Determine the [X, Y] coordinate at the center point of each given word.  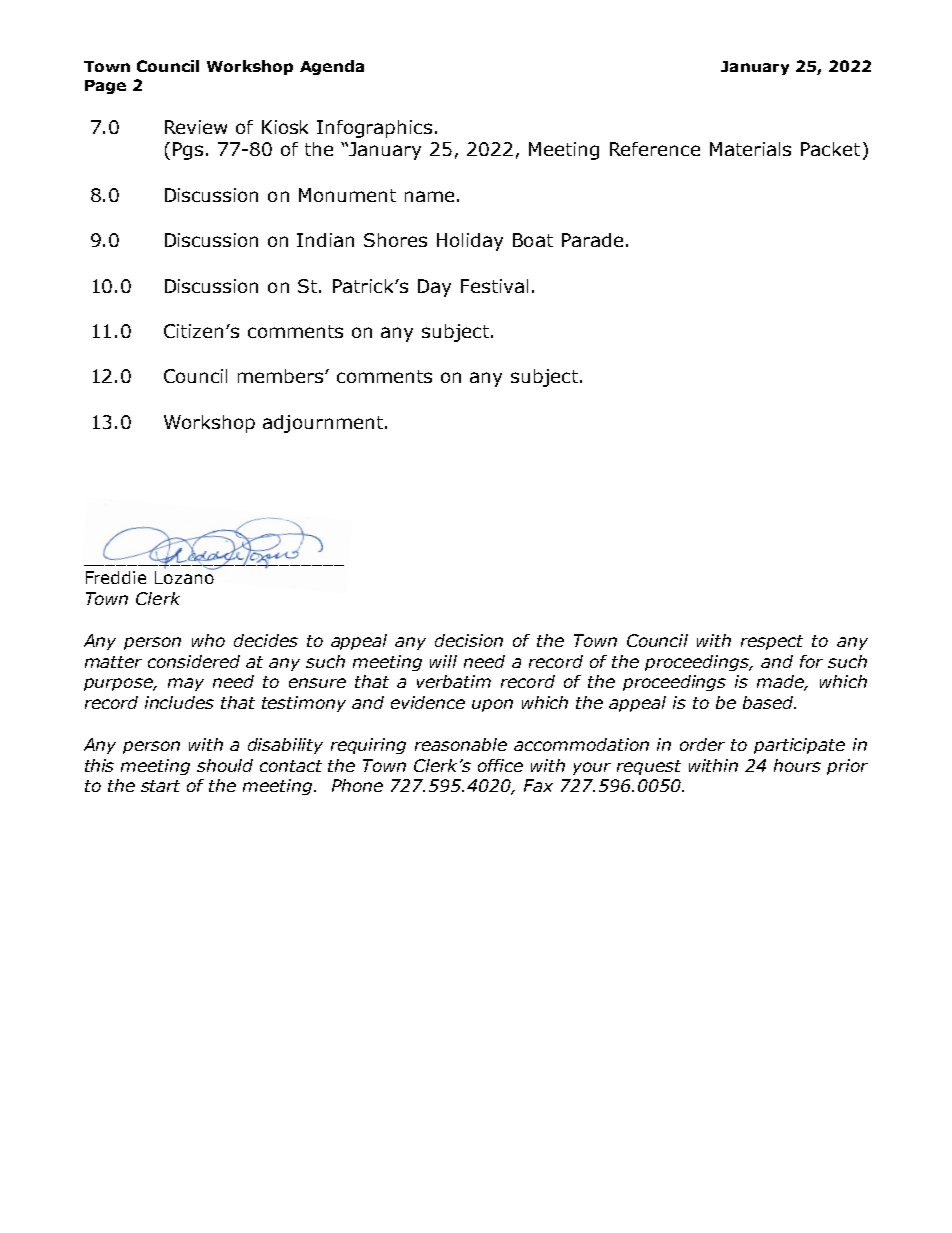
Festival [494, 286]
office [500, 765]
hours [797, 765]
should [225, 765]
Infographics [374, 129]
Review [196, 127]
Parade [592, 240]
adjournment [323, 424]
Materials [750, 149]
